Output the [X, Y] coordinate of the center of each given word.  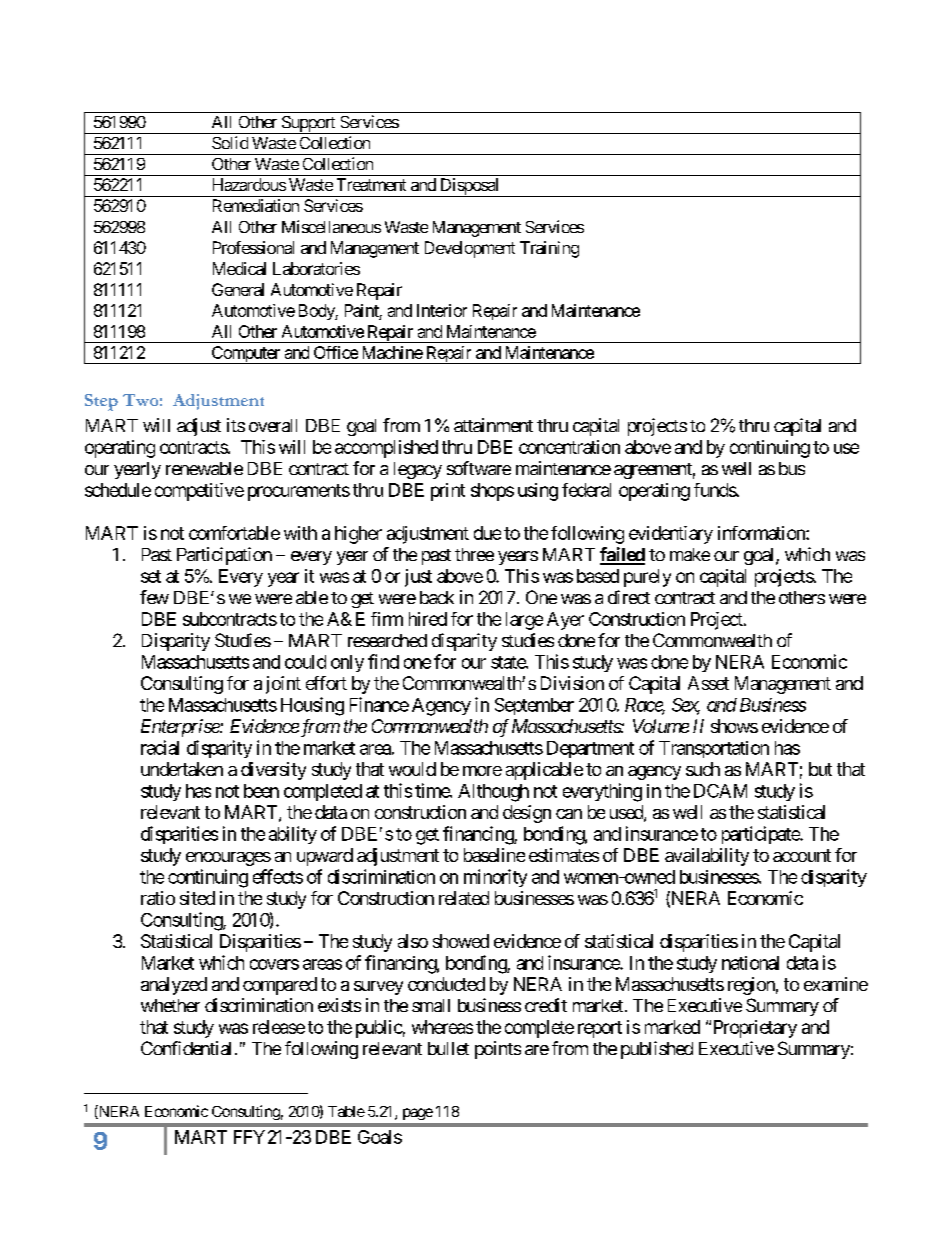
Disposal [469, 187]
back [437, 597]
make [690, 554]
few [154, 597]
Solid [230, 142]
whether [170, 1005]
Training [549, 249]
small [431, 1005]
